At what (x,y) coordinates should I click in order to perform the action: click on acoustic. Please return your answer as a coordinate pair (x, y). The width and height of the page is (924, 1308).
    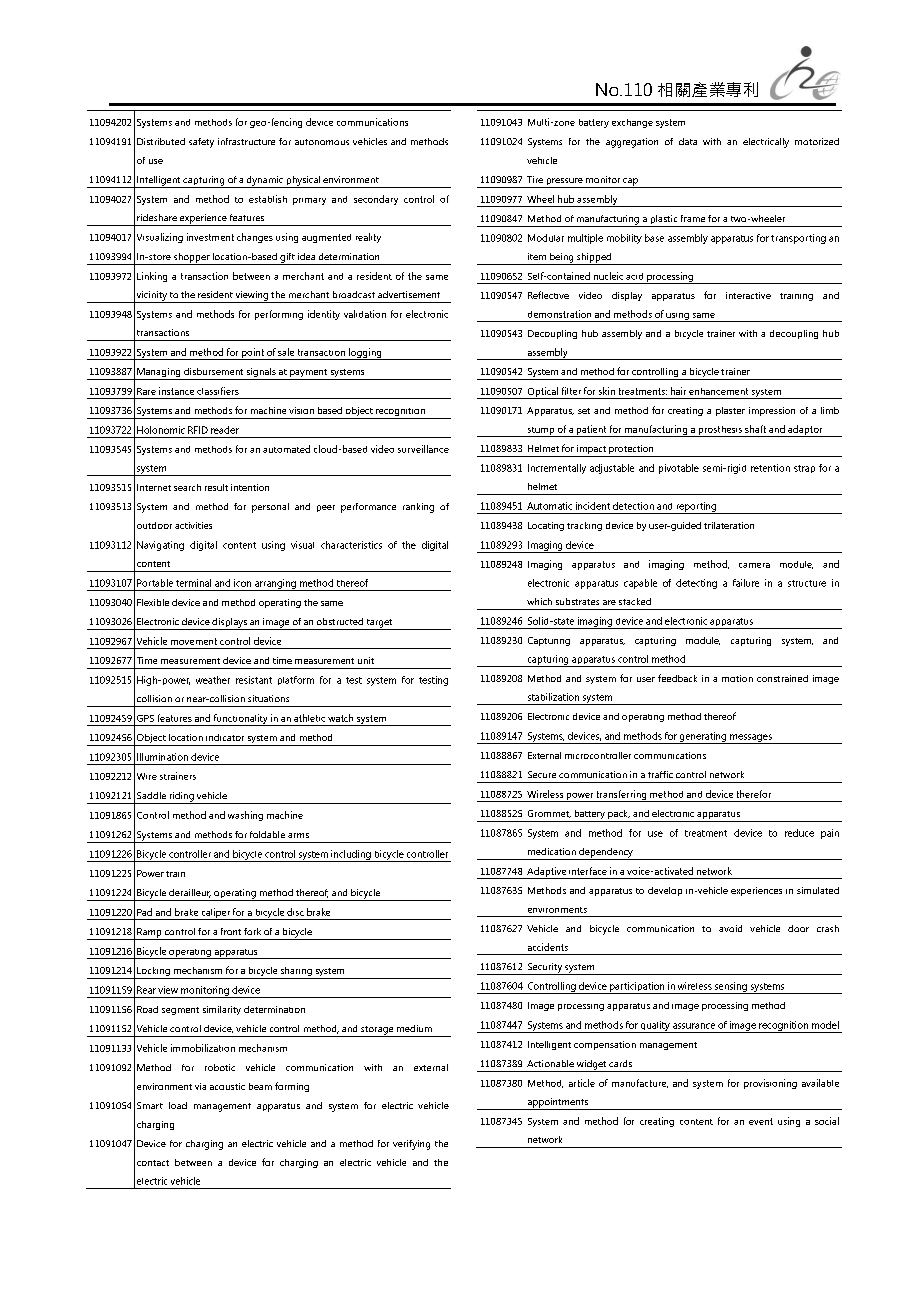
    Looking at the image, I should click on (227, 1086).
